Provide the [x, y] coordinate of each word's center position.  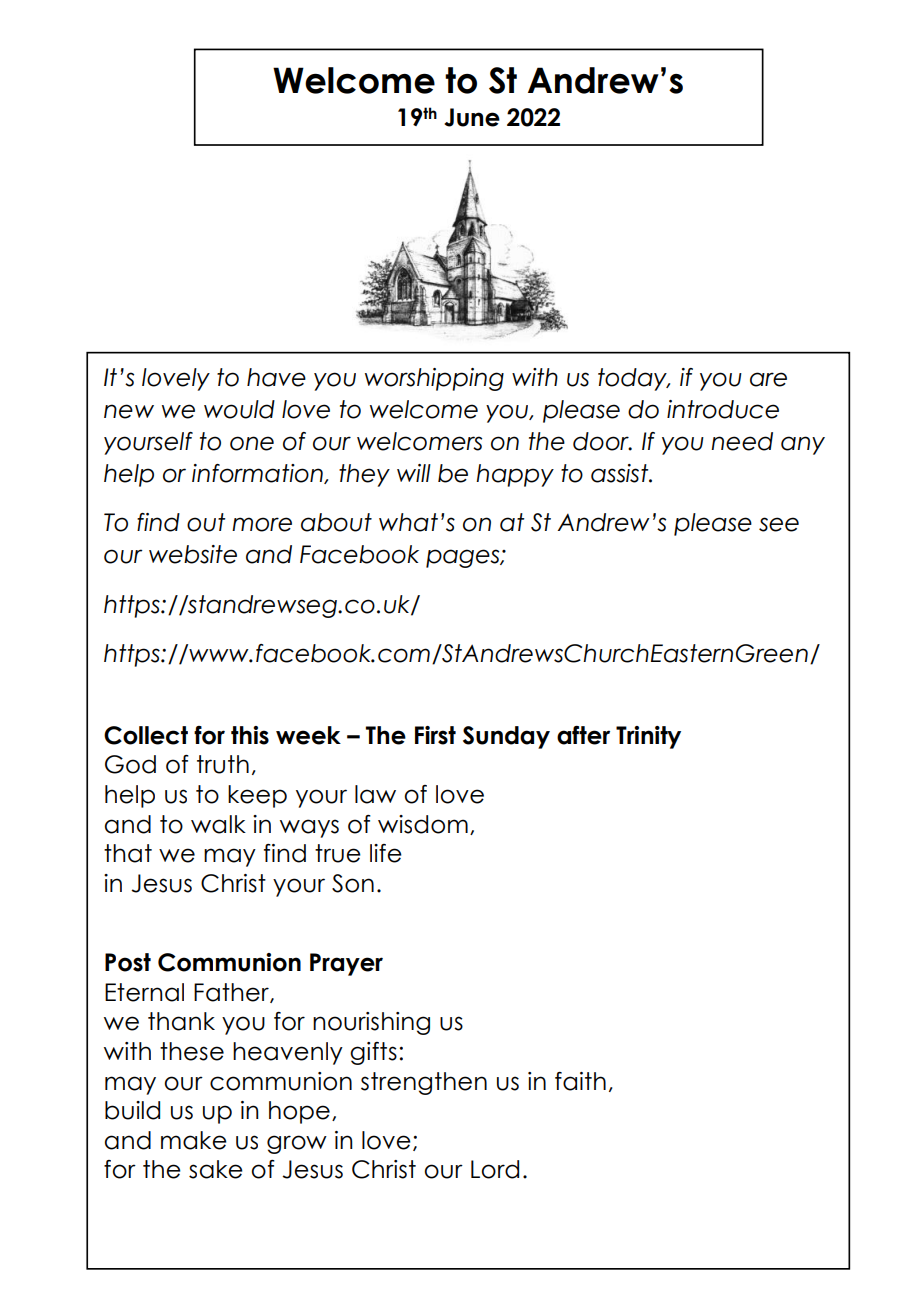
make [194, 1140]
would [239, 409]
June [472, 117]
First [435, 735]
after [583, 735]
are [768, 379]
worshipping [434, 379]
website [193, 554]
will [414, 473]
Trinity [648, 737]
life [386, 853]
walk [218, 824]
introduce [723, 409]
